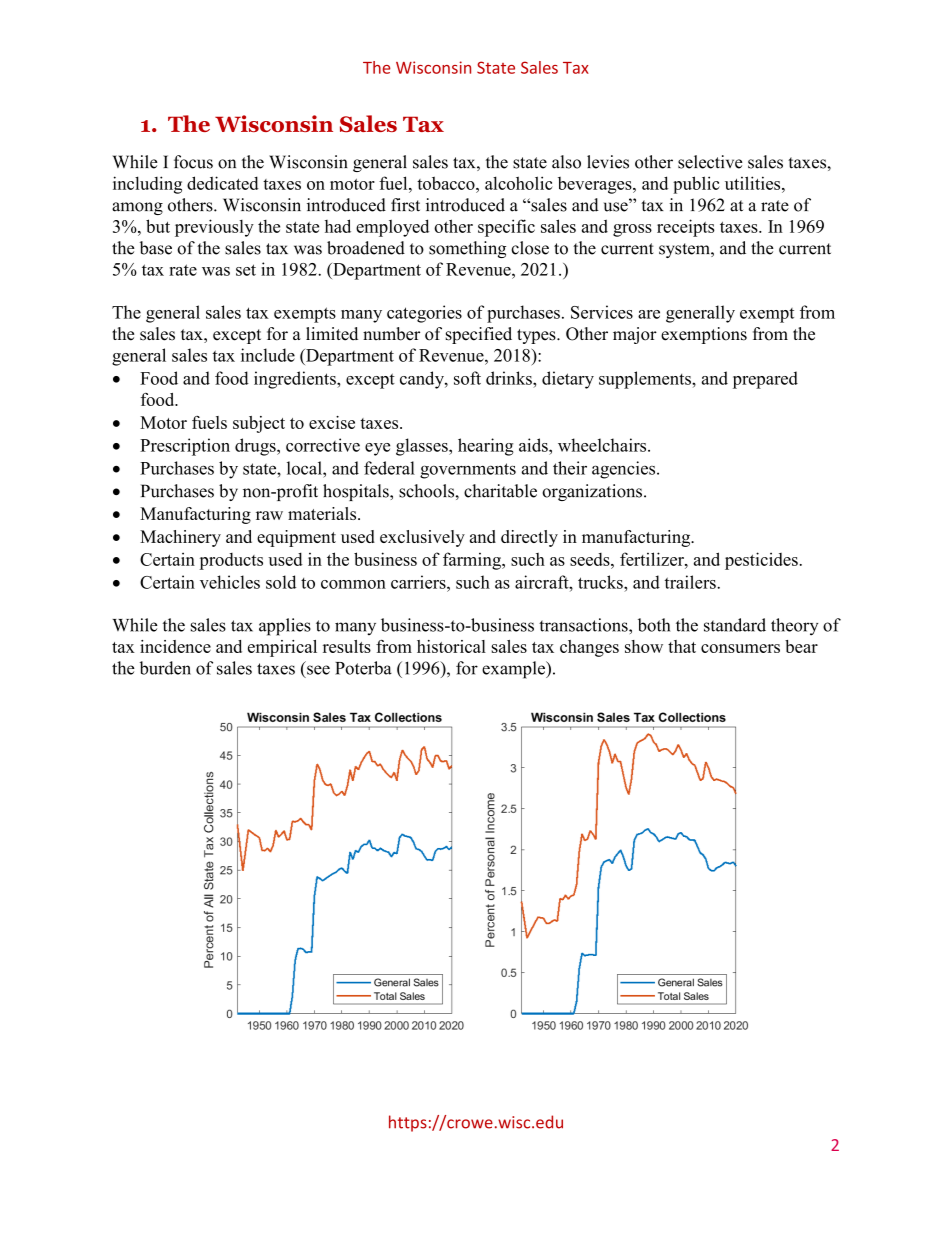  Describe the element at coordinates (175, 646) in the screenshot. I see `incidence` at that location.
